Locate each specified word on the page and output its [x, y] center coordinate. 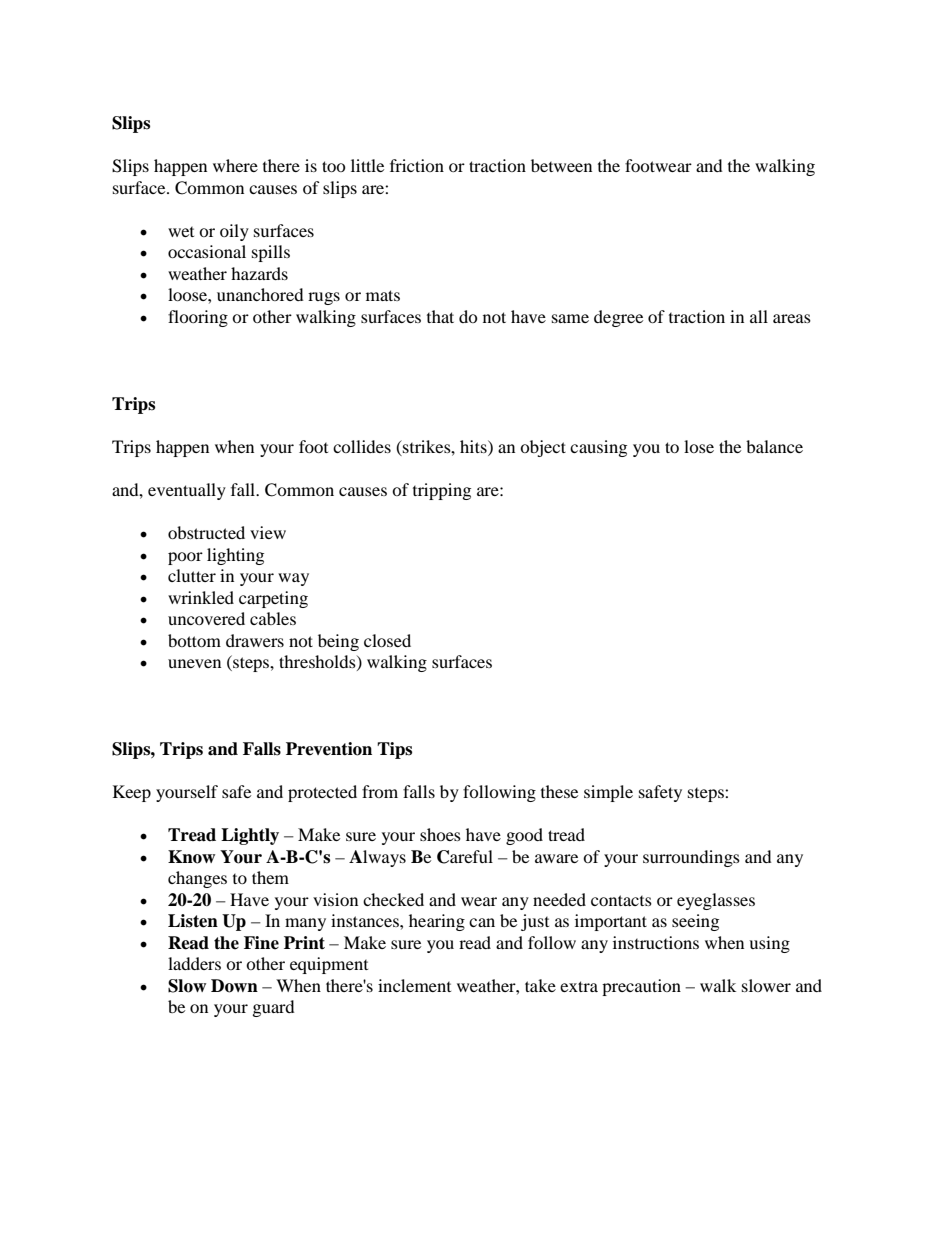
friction [417, 165]
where [235, 165]
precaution [641, 987]
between [561, 165]
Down [234, 986]
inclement [414, 985]
